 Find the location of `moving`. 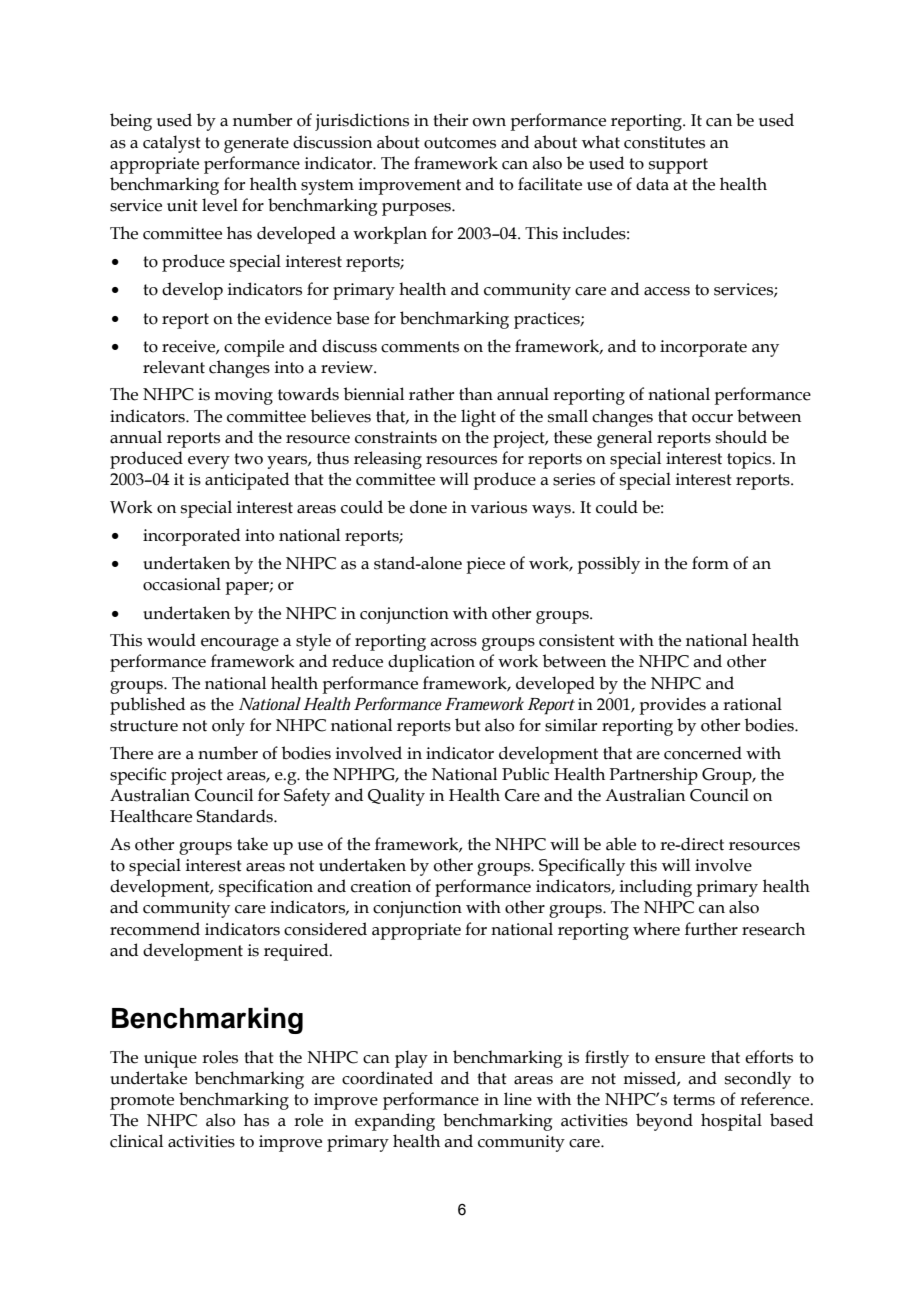

moving is located at coordinates (243, 396).
